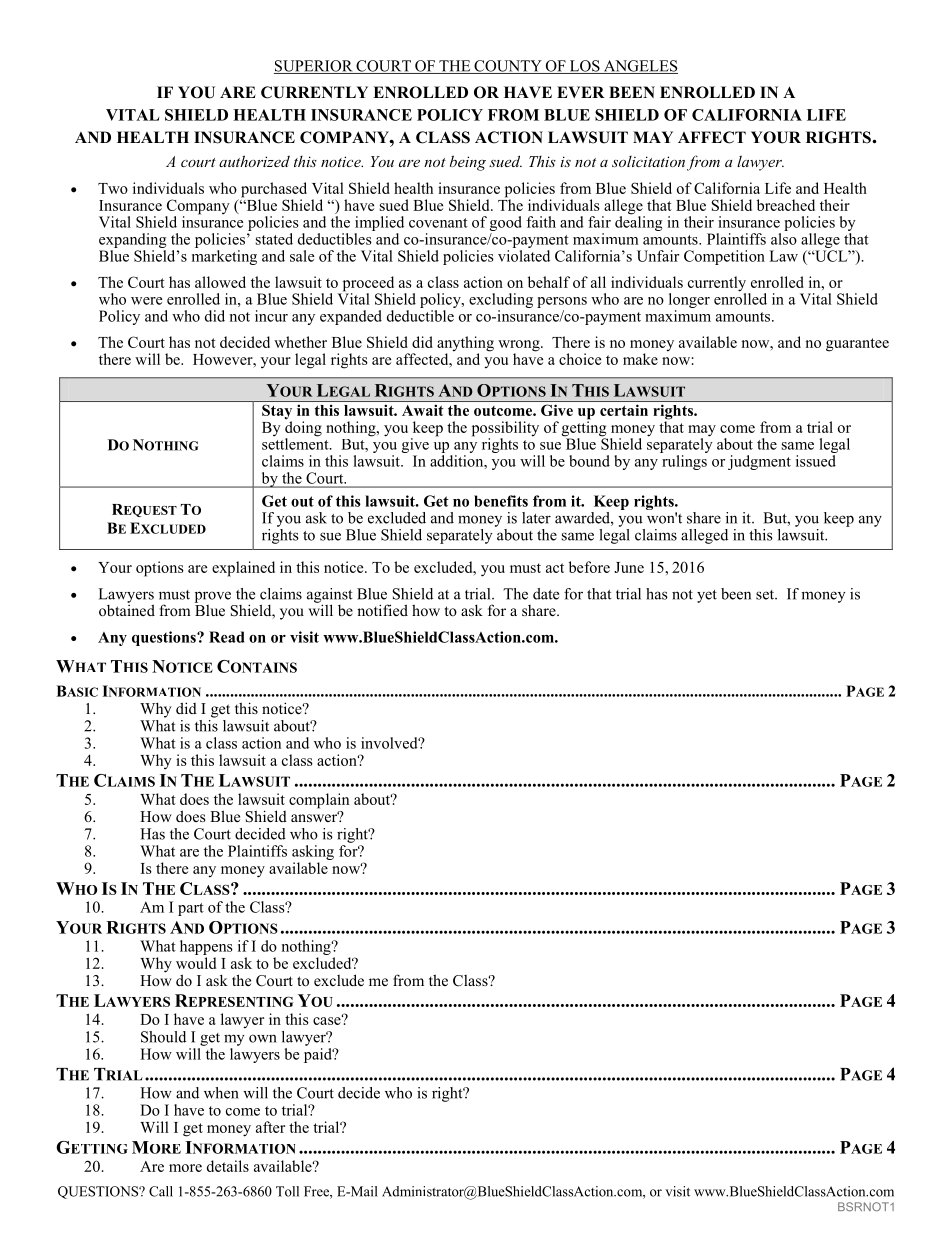  I want to click on Toll, so click(287, 1191).
